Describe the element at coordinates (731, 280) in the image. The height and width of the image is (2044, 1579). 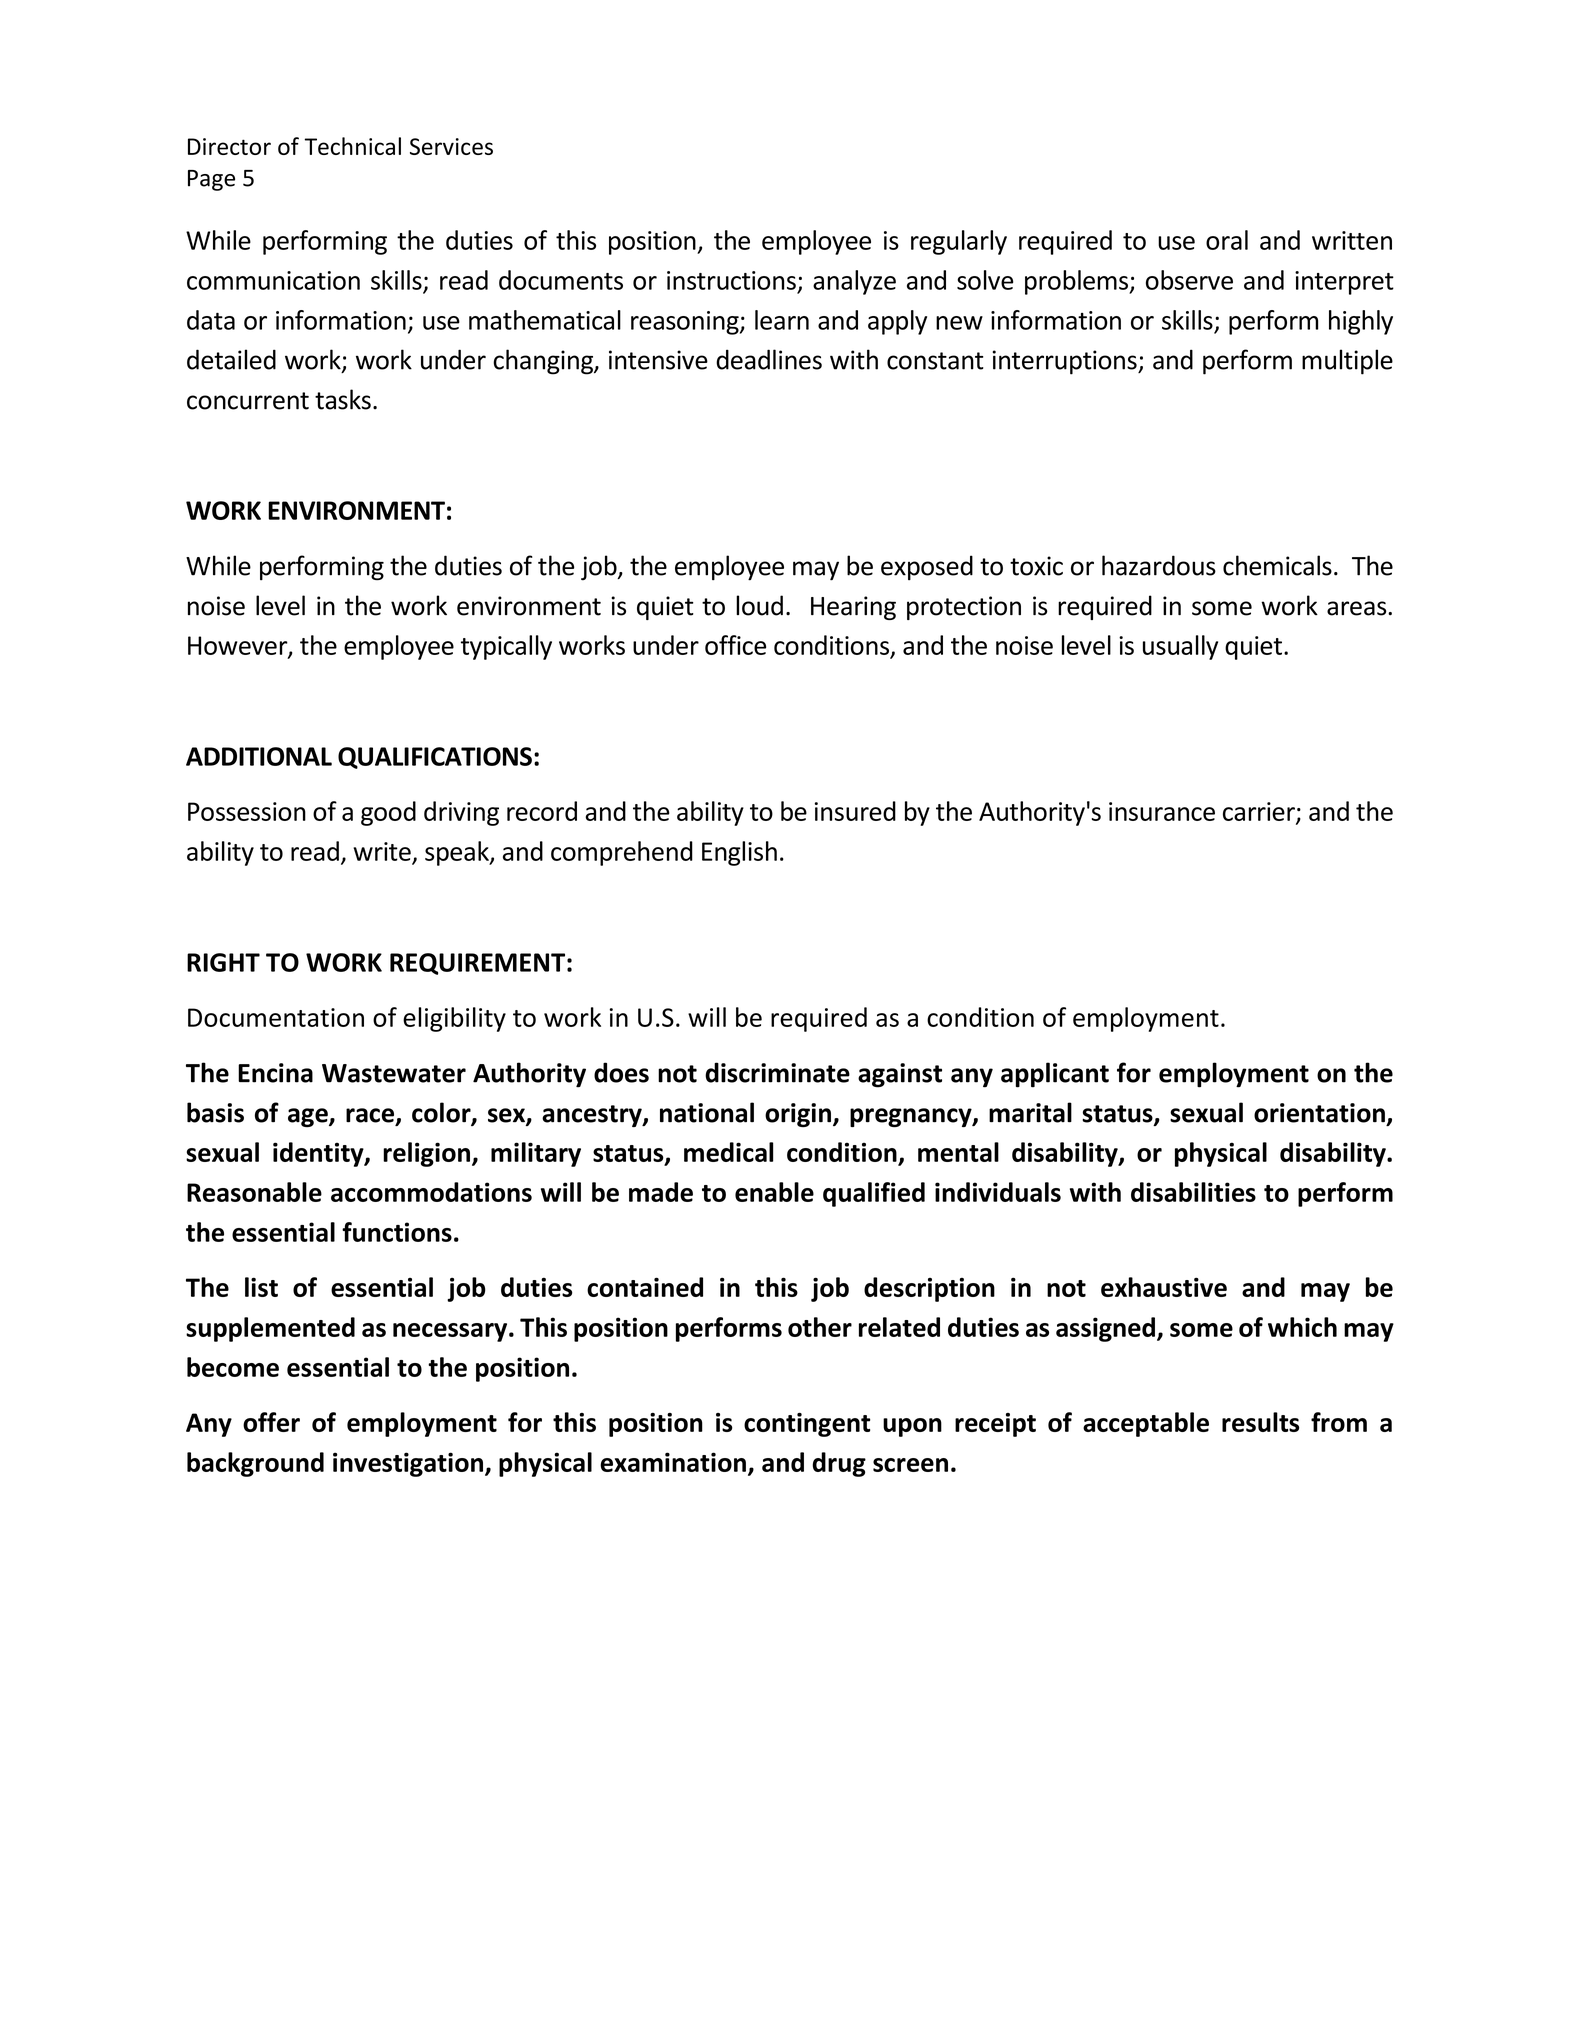
I see `instructions` at that location.
